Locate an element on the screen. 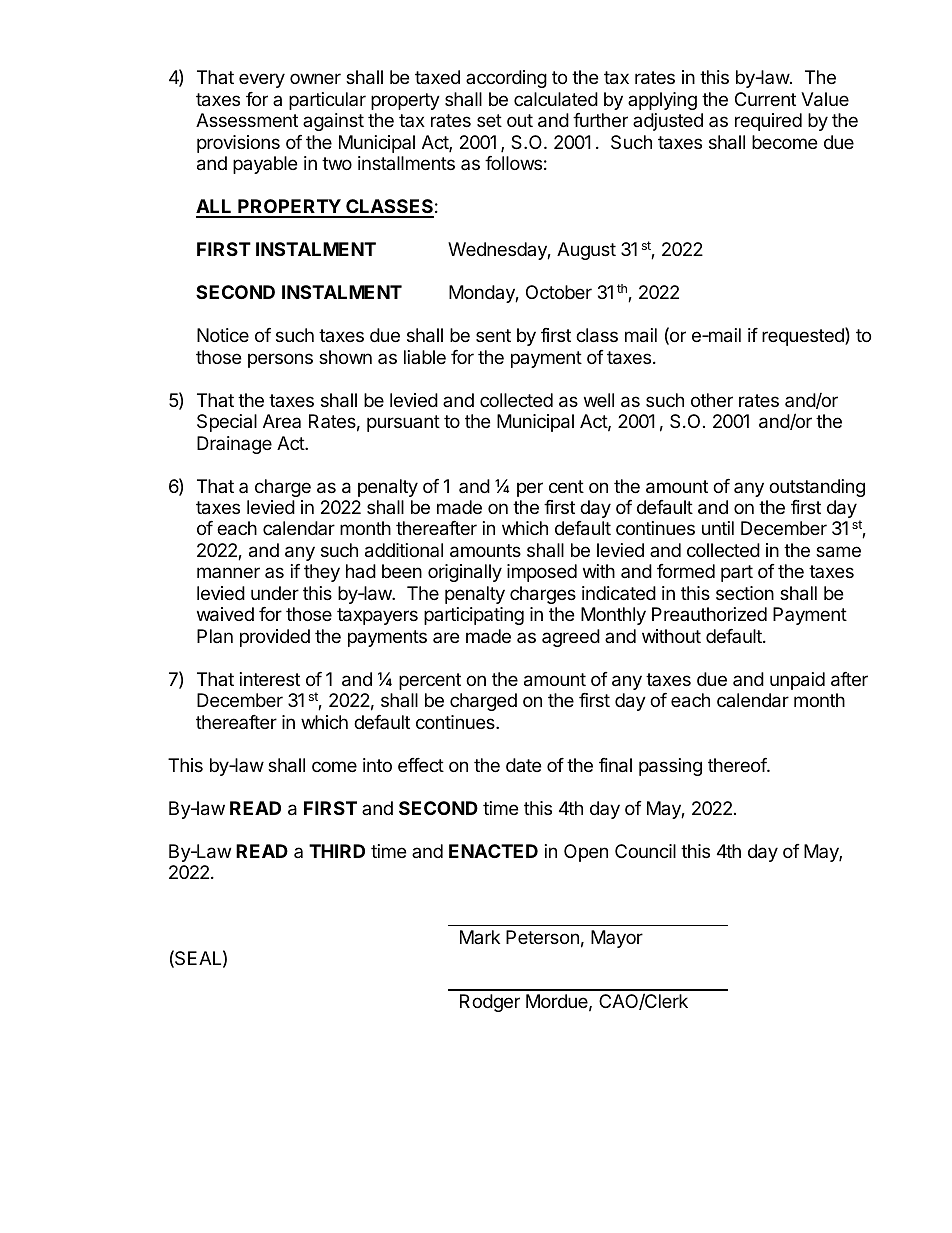 The image size is (952, 1233). until is located at coordinates (718, 528).
